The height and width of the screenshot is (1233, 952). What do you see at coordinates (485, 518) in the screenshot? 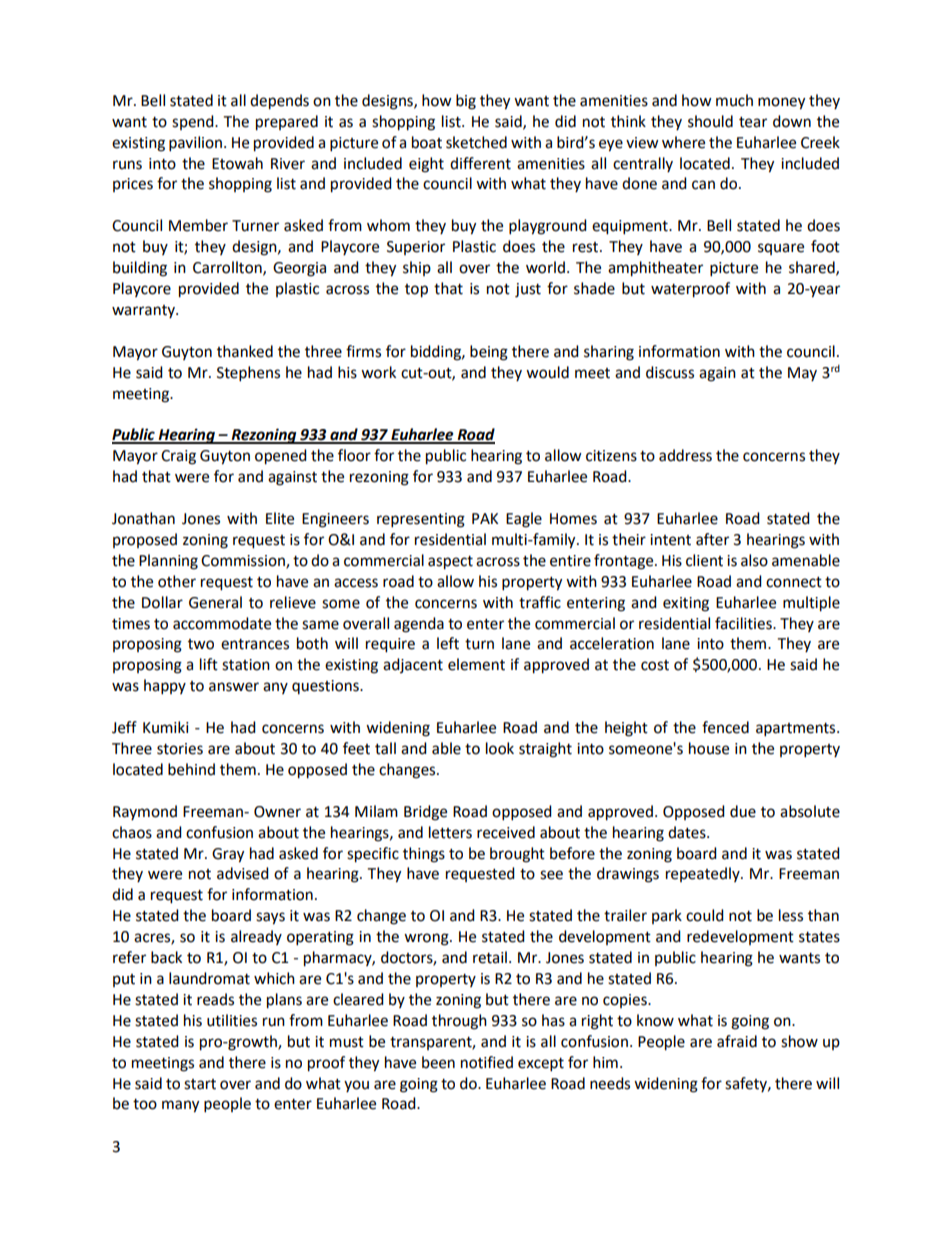
I see `PAK` at bounding box center [485, 518].
